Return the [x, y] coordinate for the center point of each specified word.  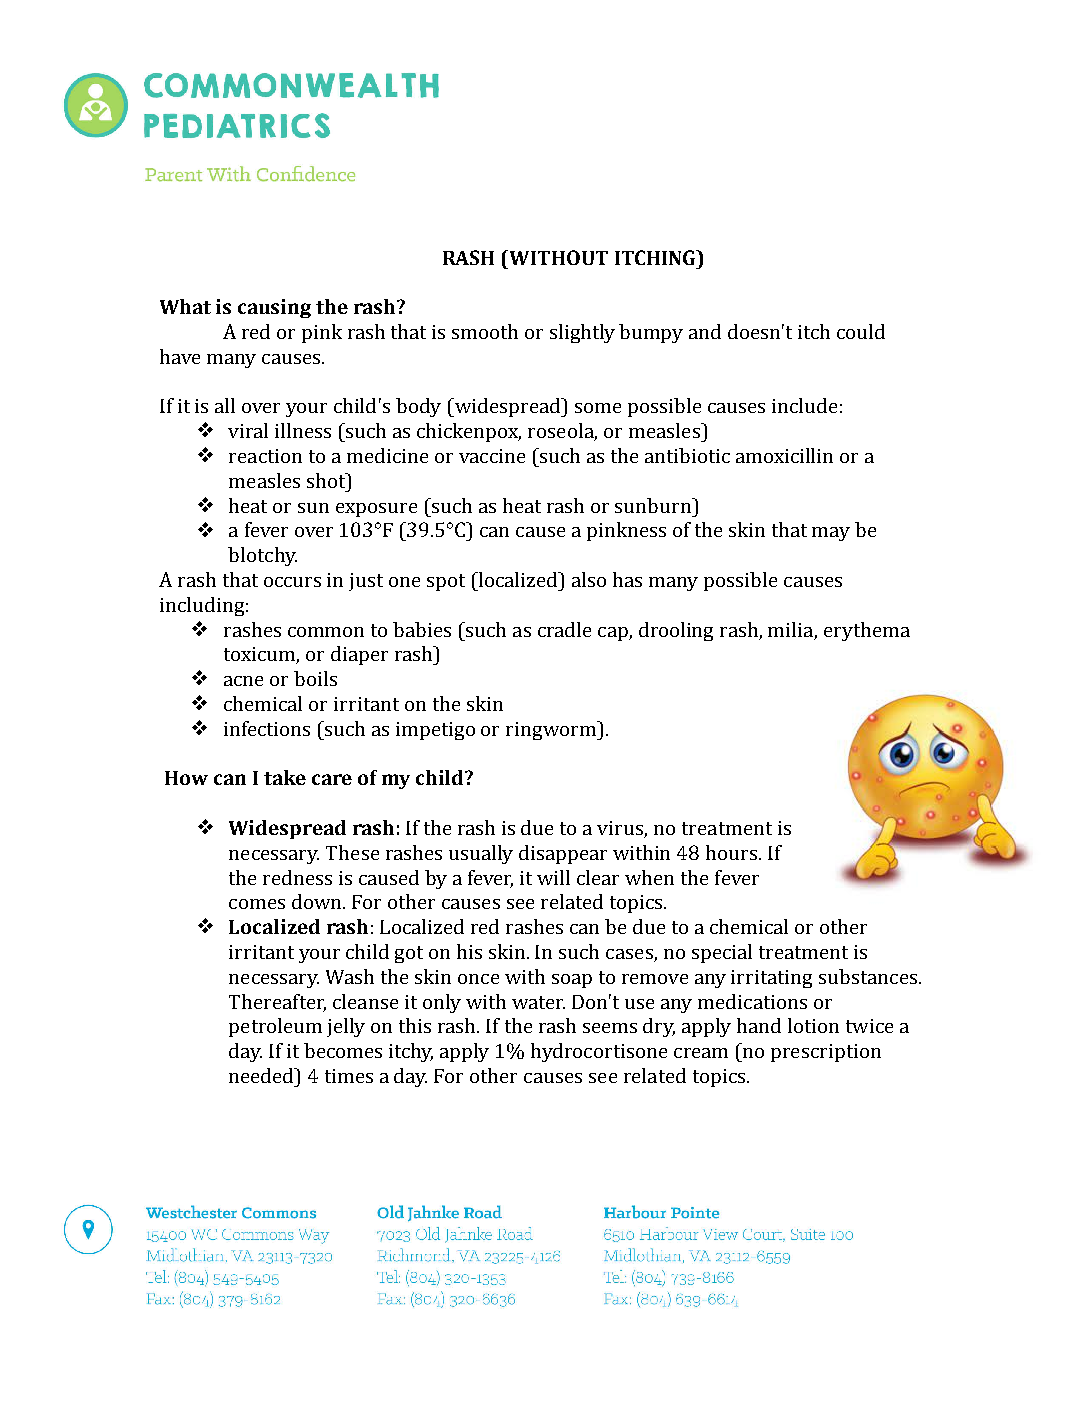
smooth [485, 331]
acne [243, 681]
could [861, 331]
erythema [867, 631]
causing [274, 308]
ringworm [552, 730]
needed [263, 1075]
